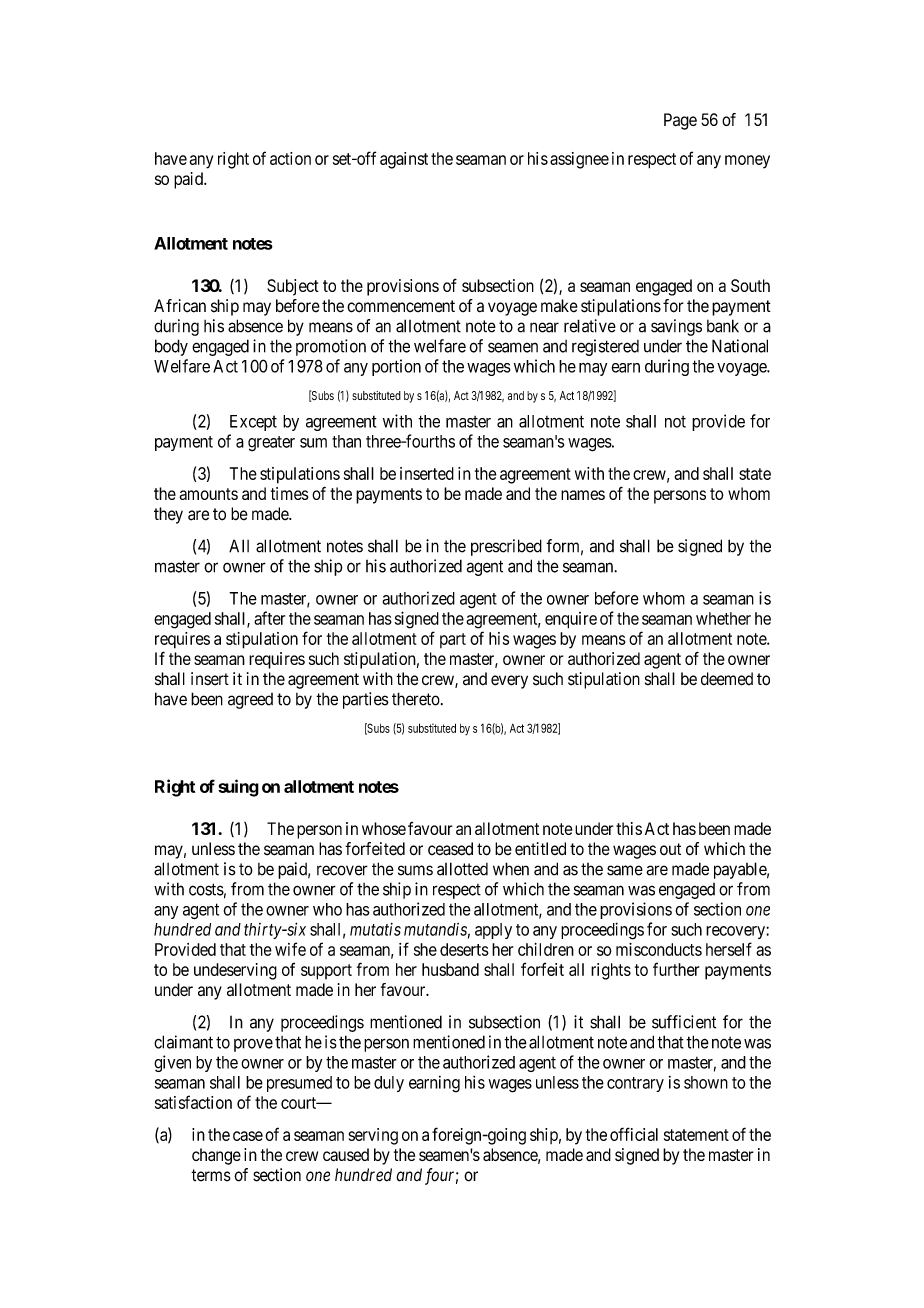 This screenshot has height=1308, width=924. I want to click on Page, so click(680, 121).
